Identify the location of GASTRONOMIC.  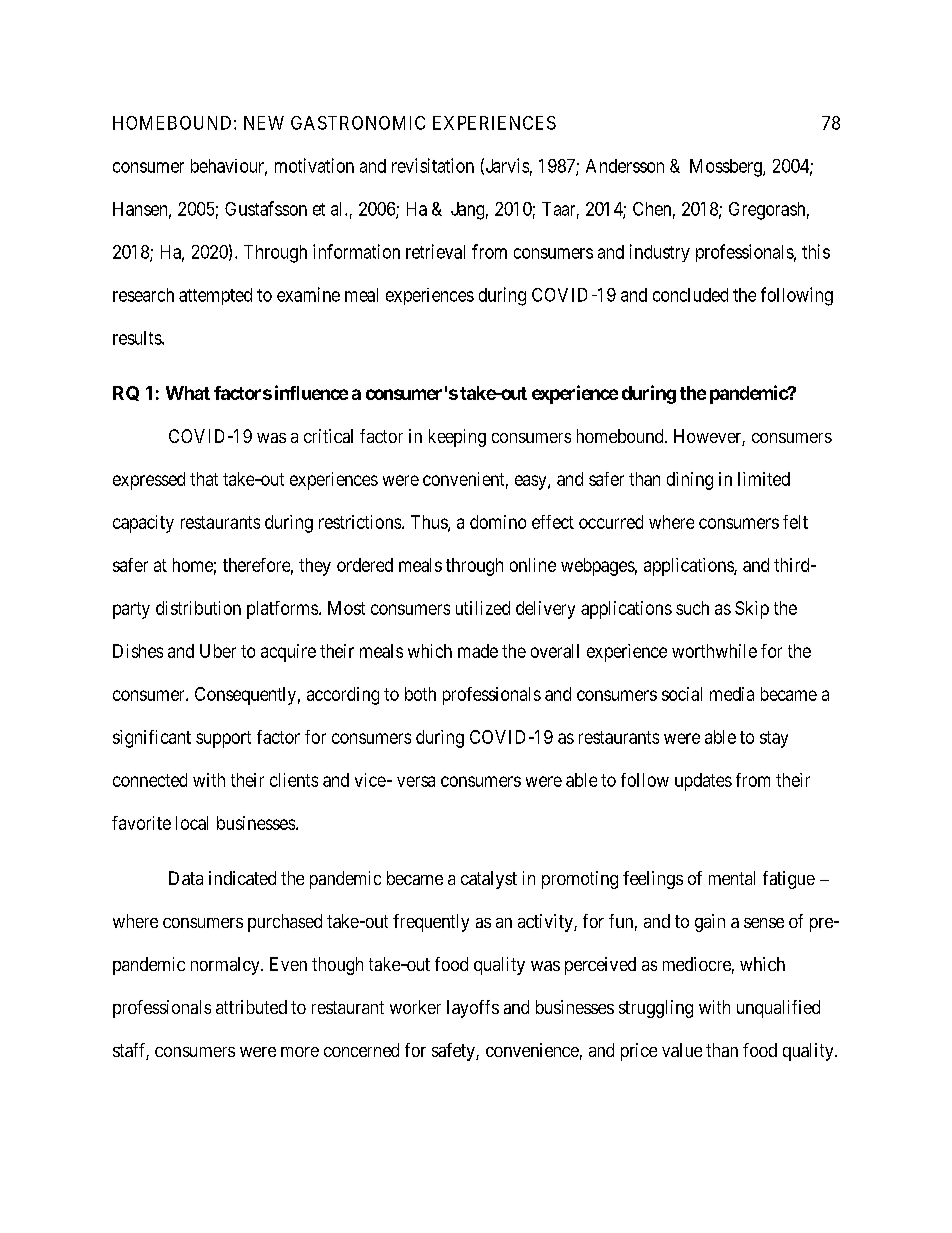
(358, 123).
